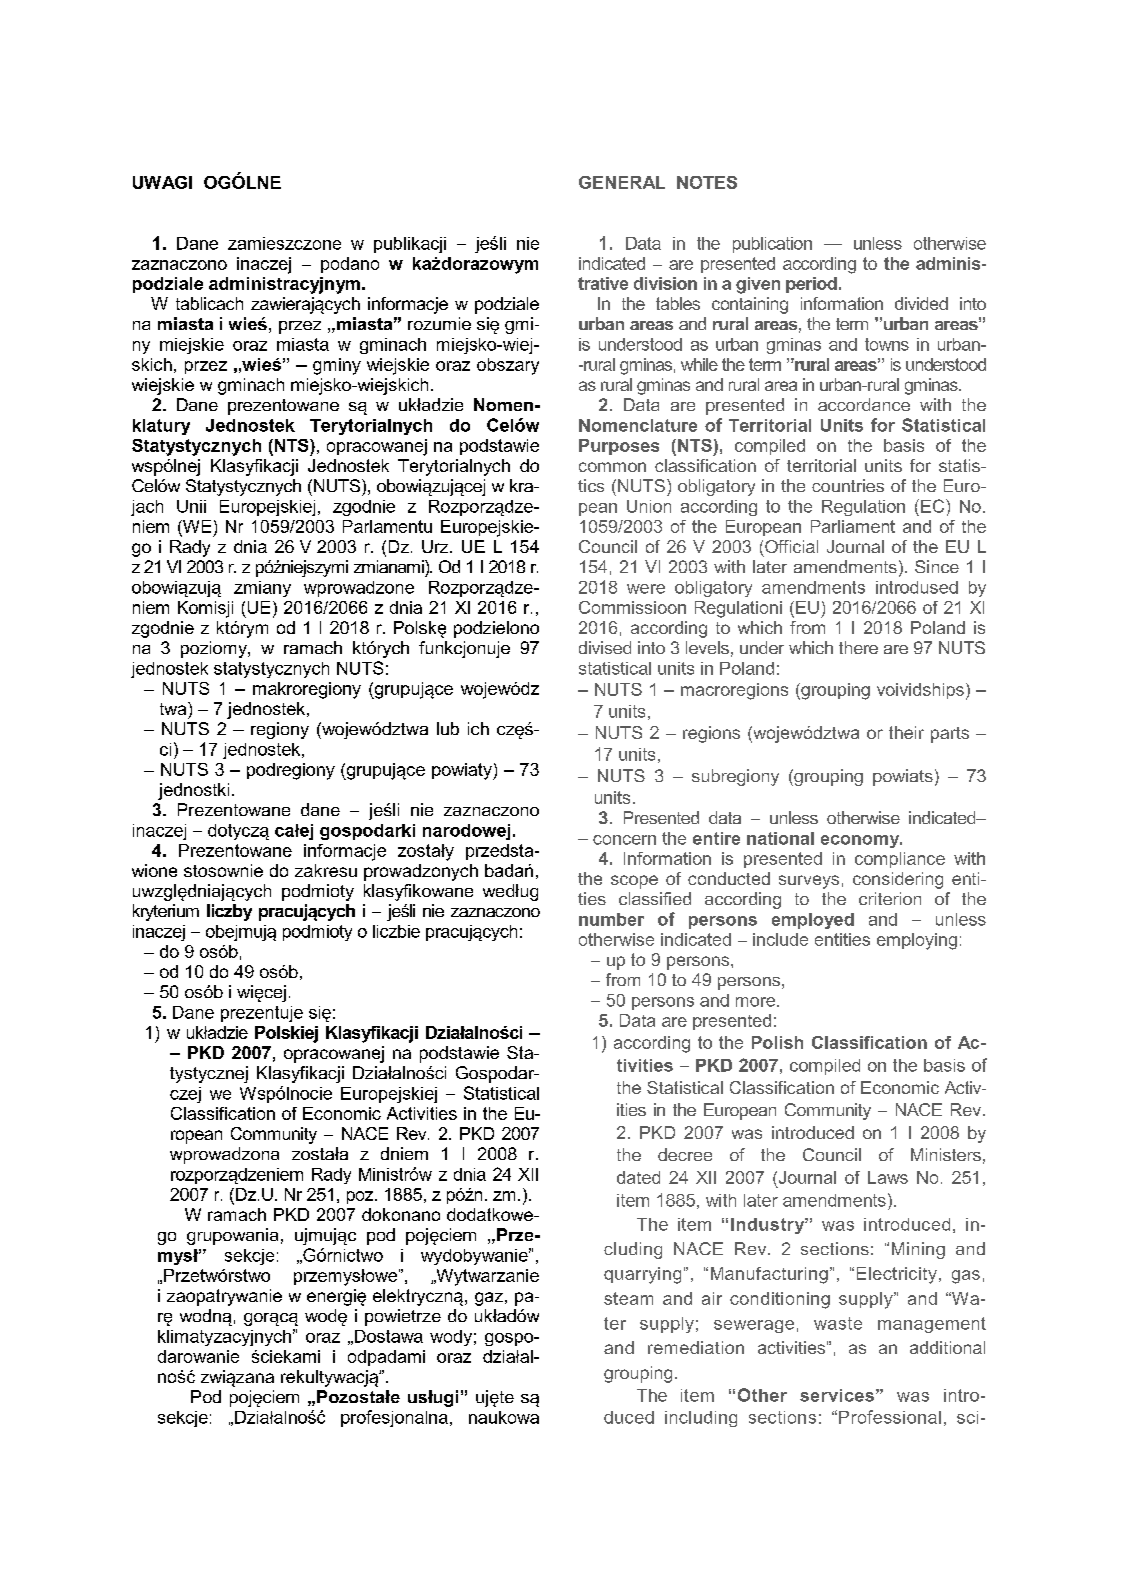  Describe the element at coordinates (685, 1154) in the screenshot. I see `decree` at that location.
